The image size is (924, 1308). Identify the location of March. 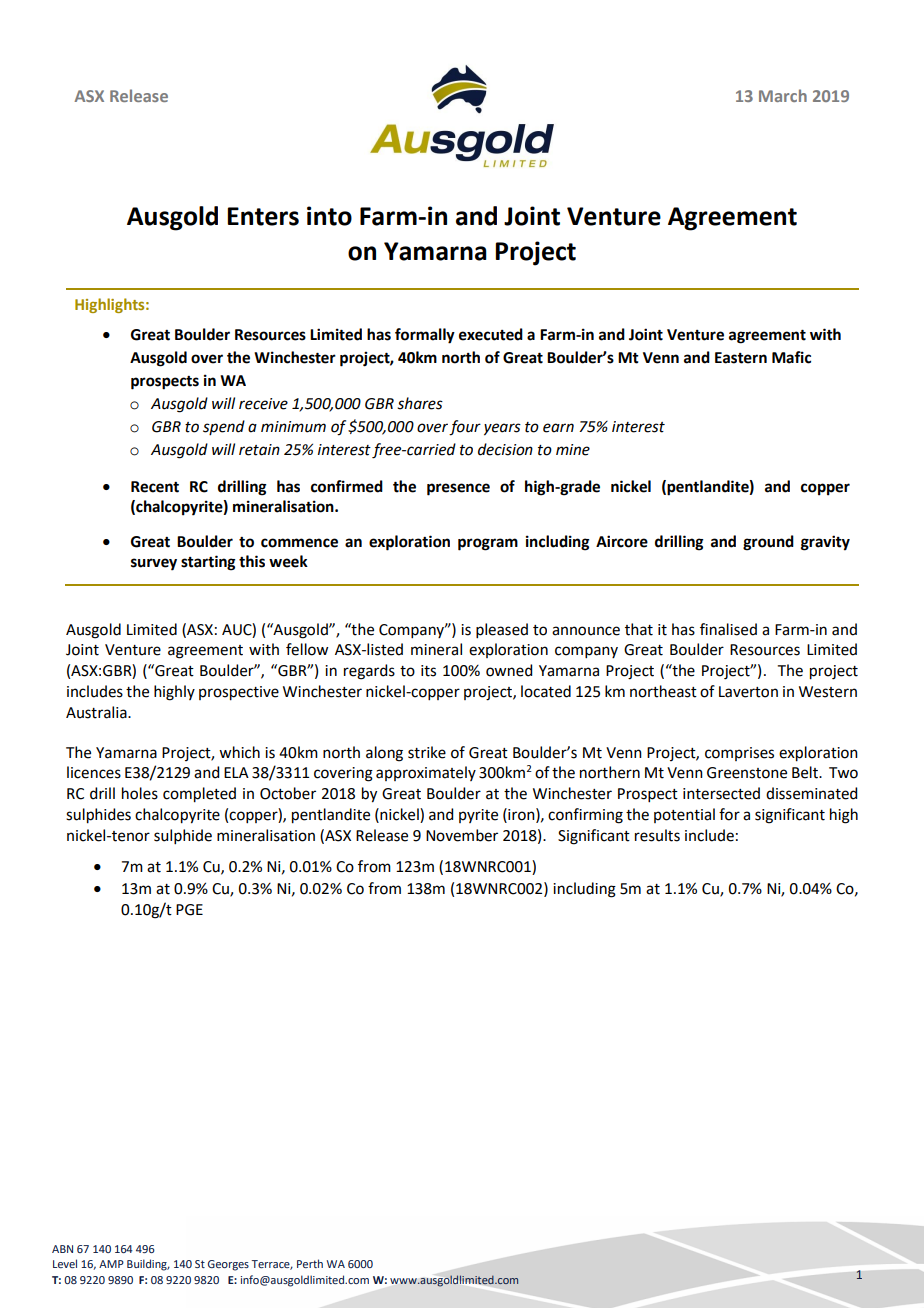
(783, 95).
